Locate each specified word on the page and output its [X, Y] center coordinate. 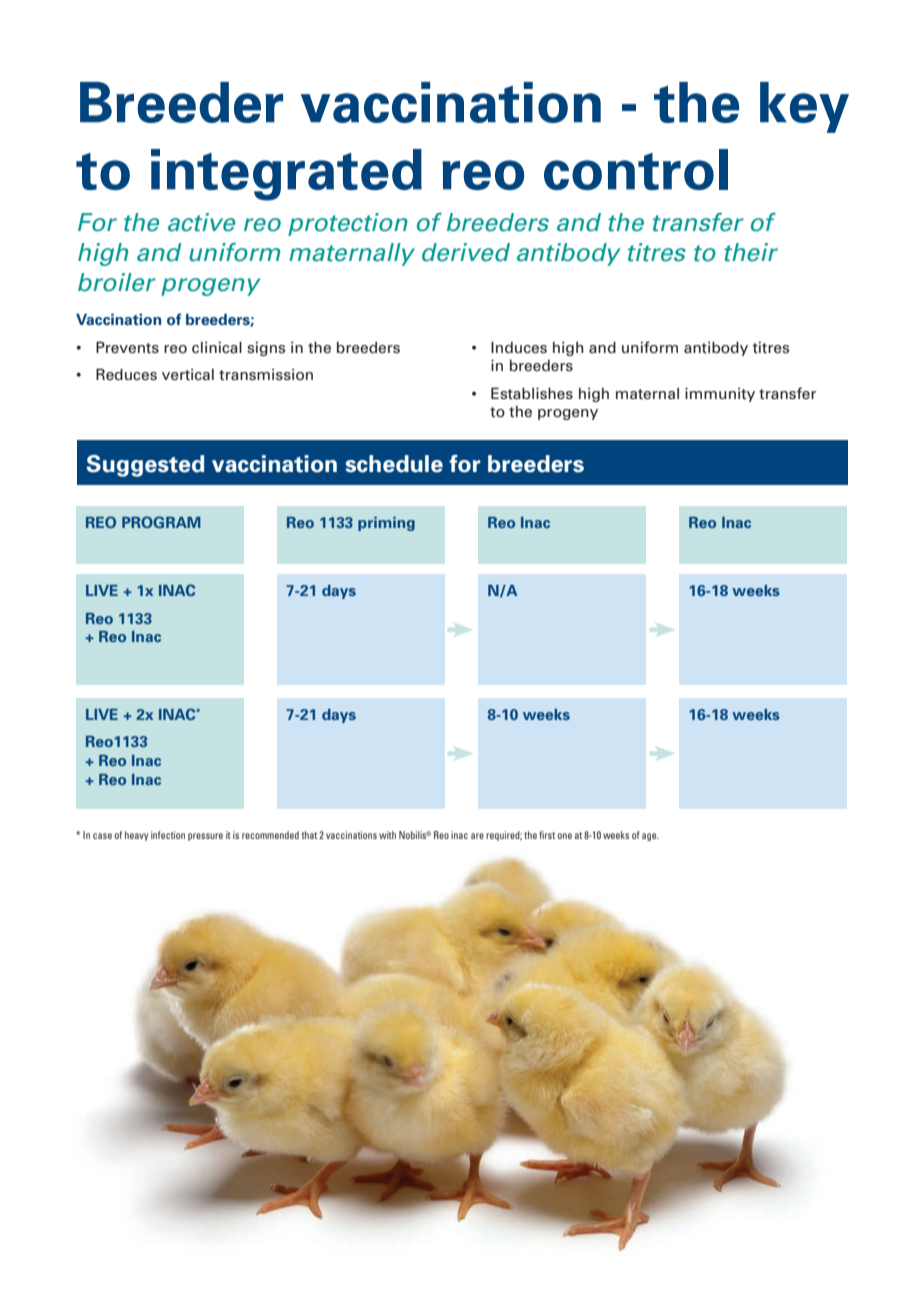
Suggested [145, 466]
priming [386, 524]
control [636, 169]
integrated [286, 175]
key [804, 107]
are [477, 836]
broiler [117, 282]
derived [466, 252]
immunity [720, 394]
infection [168, 835]
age [650, 837]
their [751, 252]
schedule [394, 464]
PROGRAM [161, 522]
